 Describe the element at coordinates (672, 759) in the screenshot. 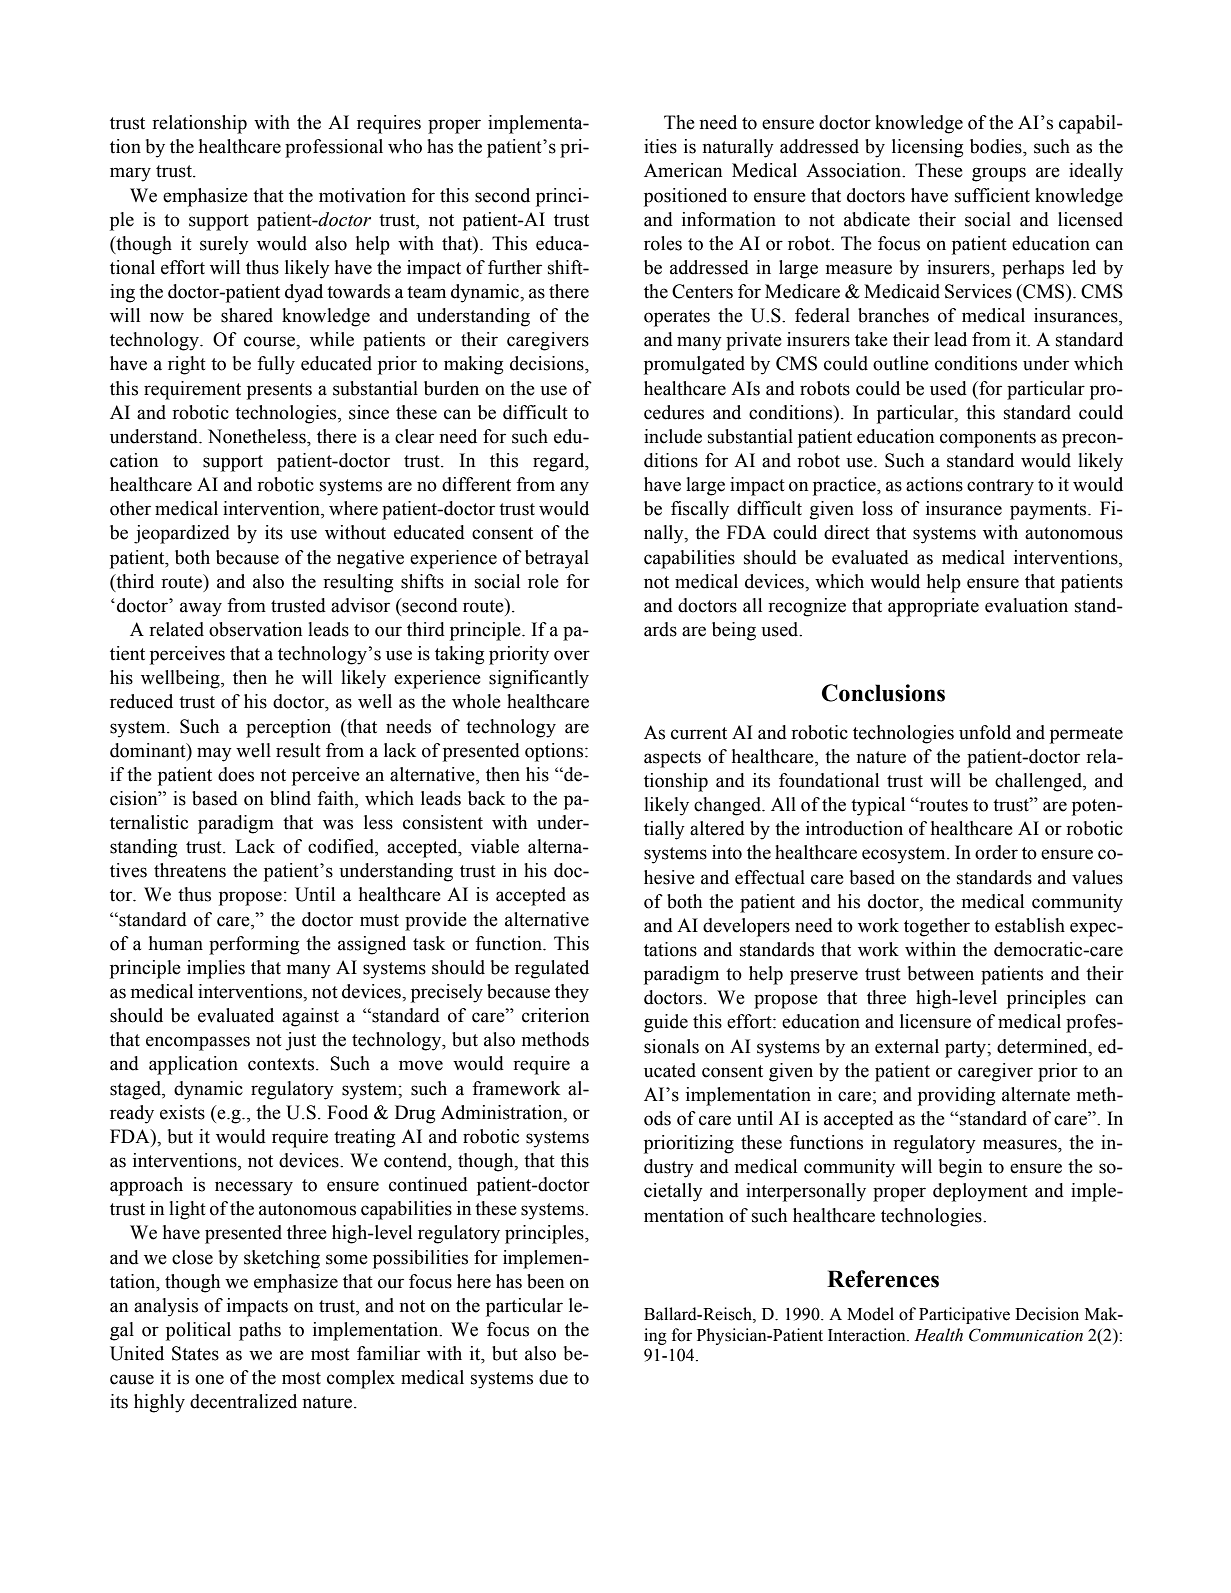

I see `aspects` at that location.
